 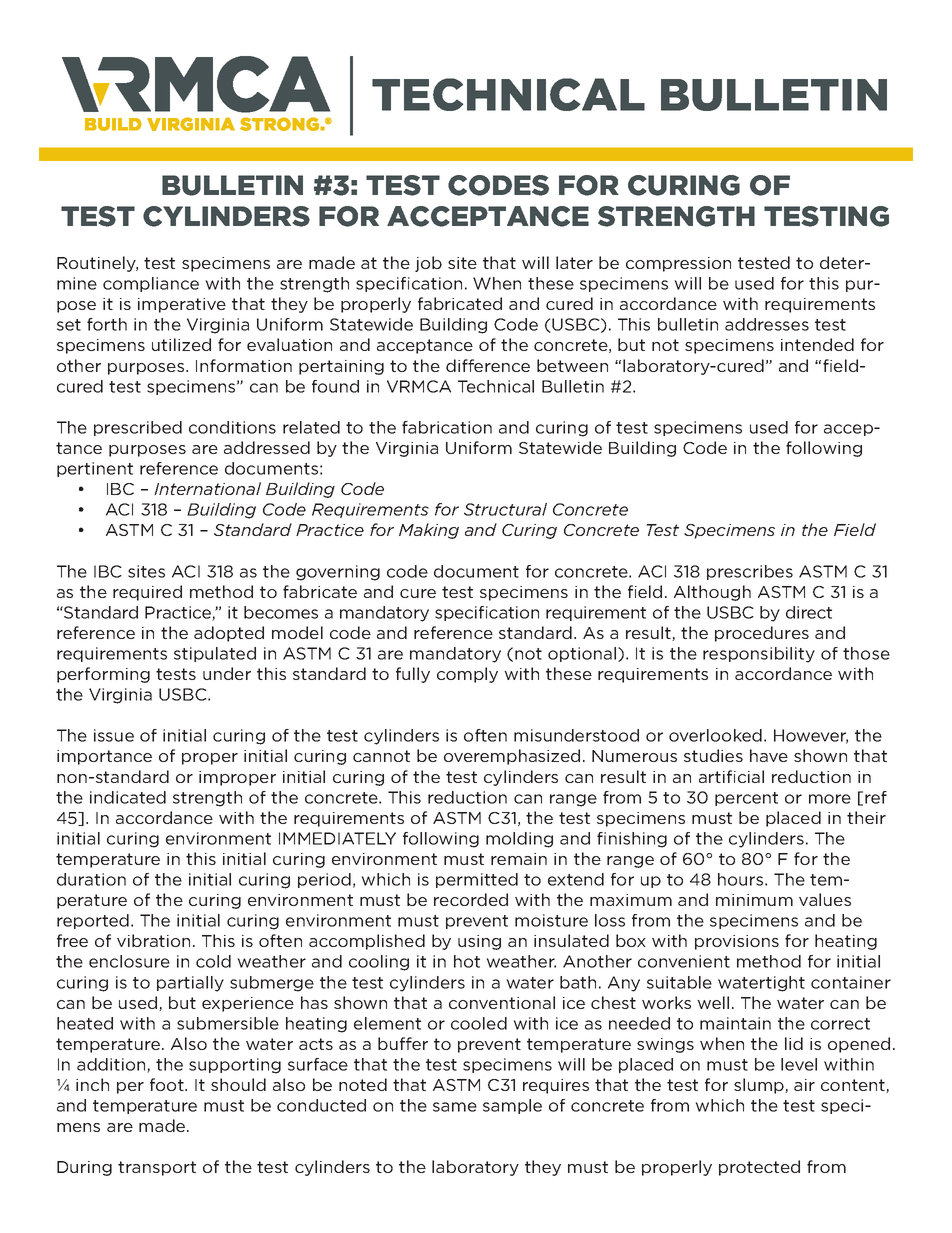 What do you see at coordinates (759, 1168) in the document?
I see `protected` at bounding box center [759, 1168].
